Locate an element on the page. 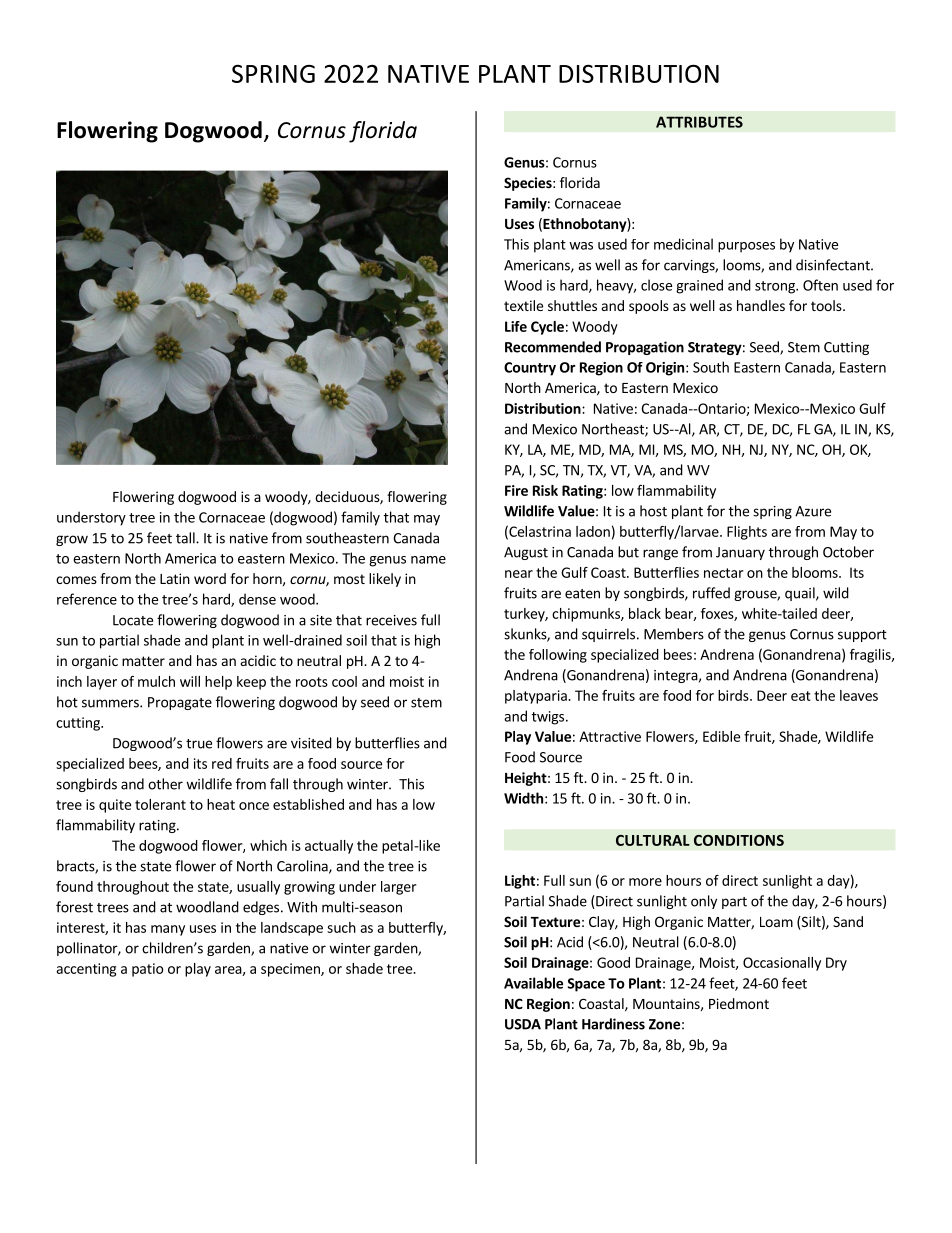 This document has height=1233, width=952. purposes is located at coordinates (746, 247).
